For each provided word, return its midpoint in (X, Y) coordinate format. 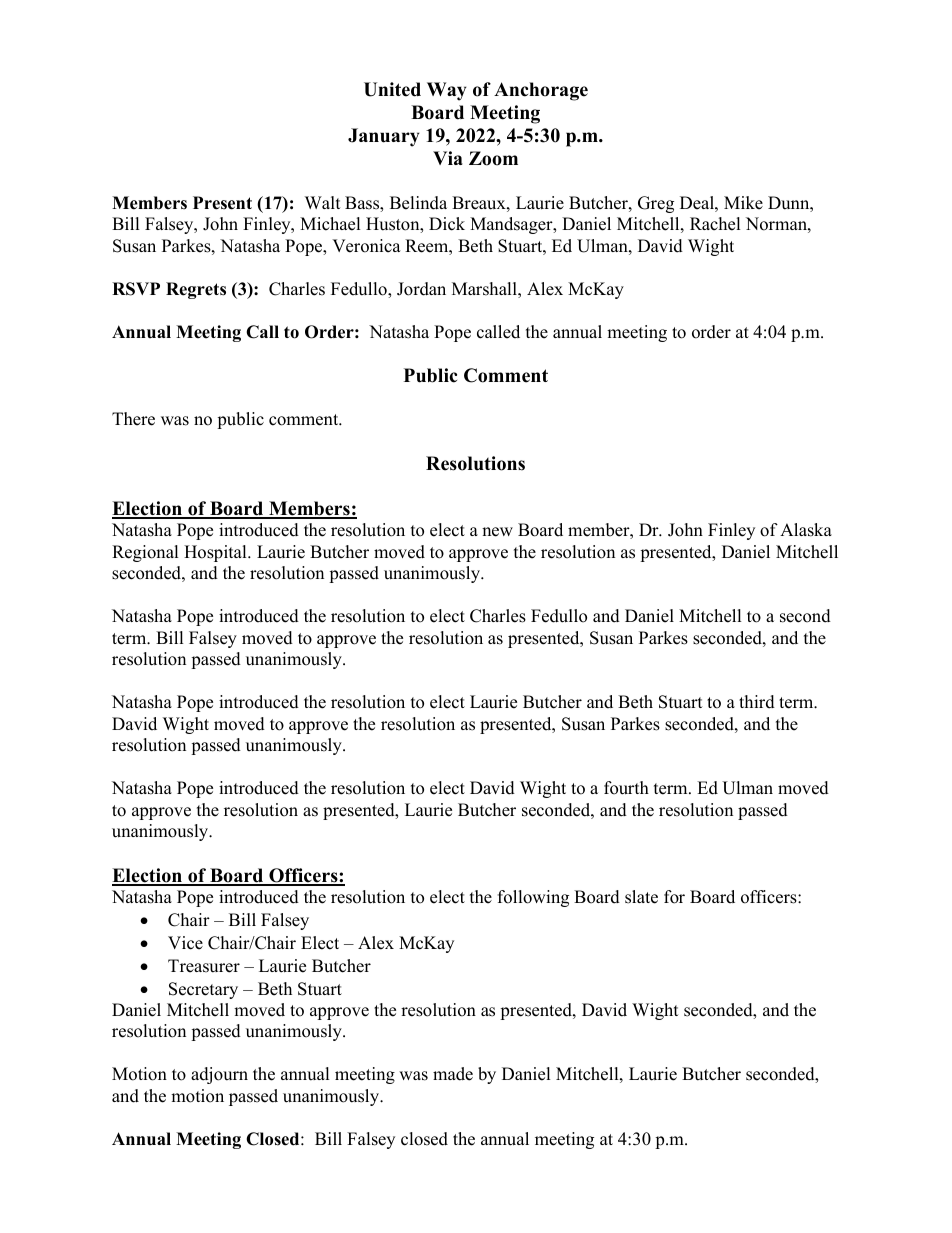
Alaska (806, 530)
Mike (743, 203)
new (497, 532)
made (453, 1074)
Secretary (203, 990)
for (674, 897)
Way (447, 91)
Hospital (216, 553)
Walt (323, 202)
